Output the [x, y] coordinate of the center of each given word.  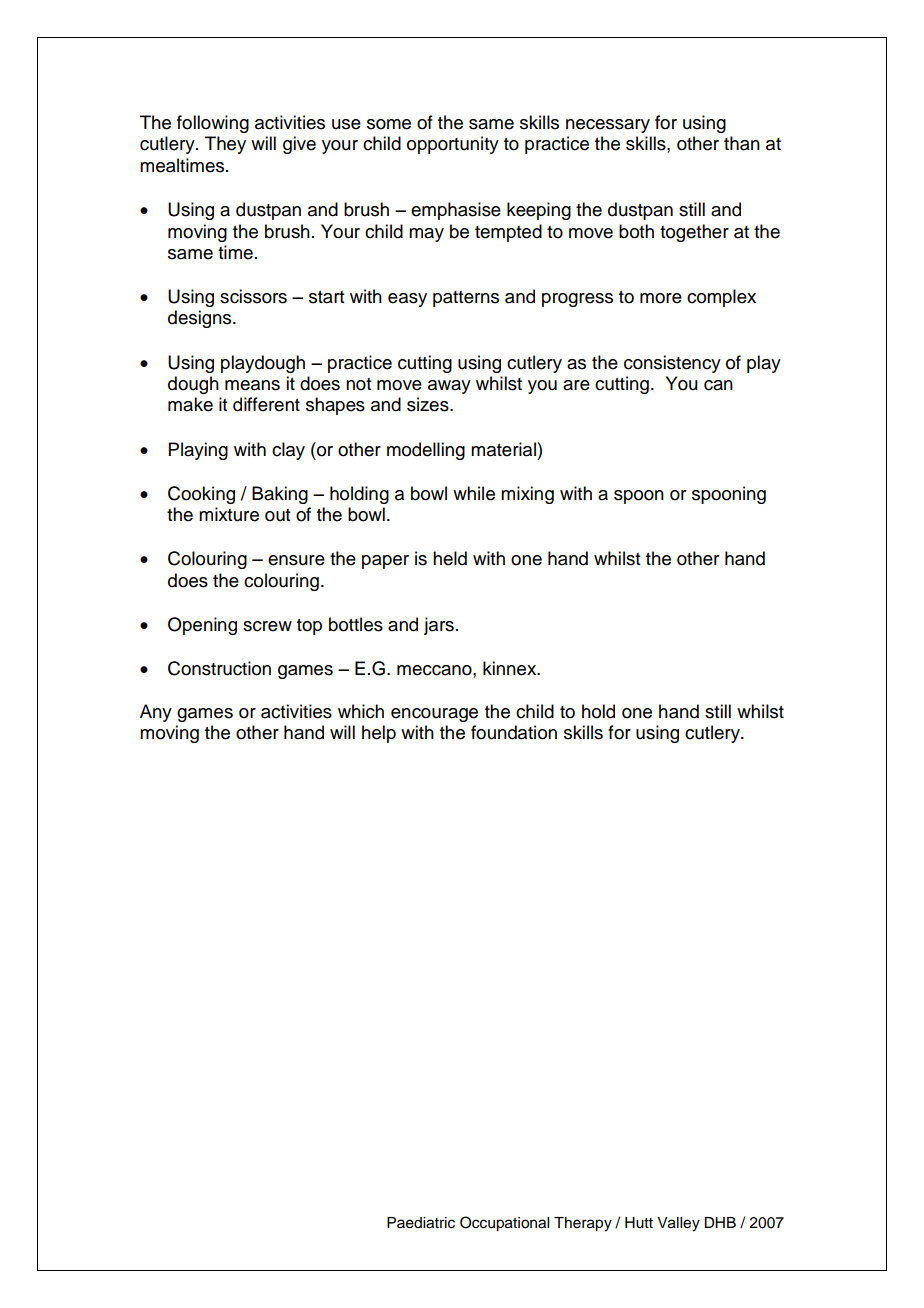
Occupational [504, 1224]
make [190, 404]
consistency [672, 364]
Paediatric [421, 1223]
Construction [219, 668]
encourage [434, 715]
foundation [514, 732]
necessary [608, 126]
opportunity [453, 145]
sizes [429, 404]
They [225, 145]
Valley [678, 1224]
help [379, 734]
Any [156, 713]
